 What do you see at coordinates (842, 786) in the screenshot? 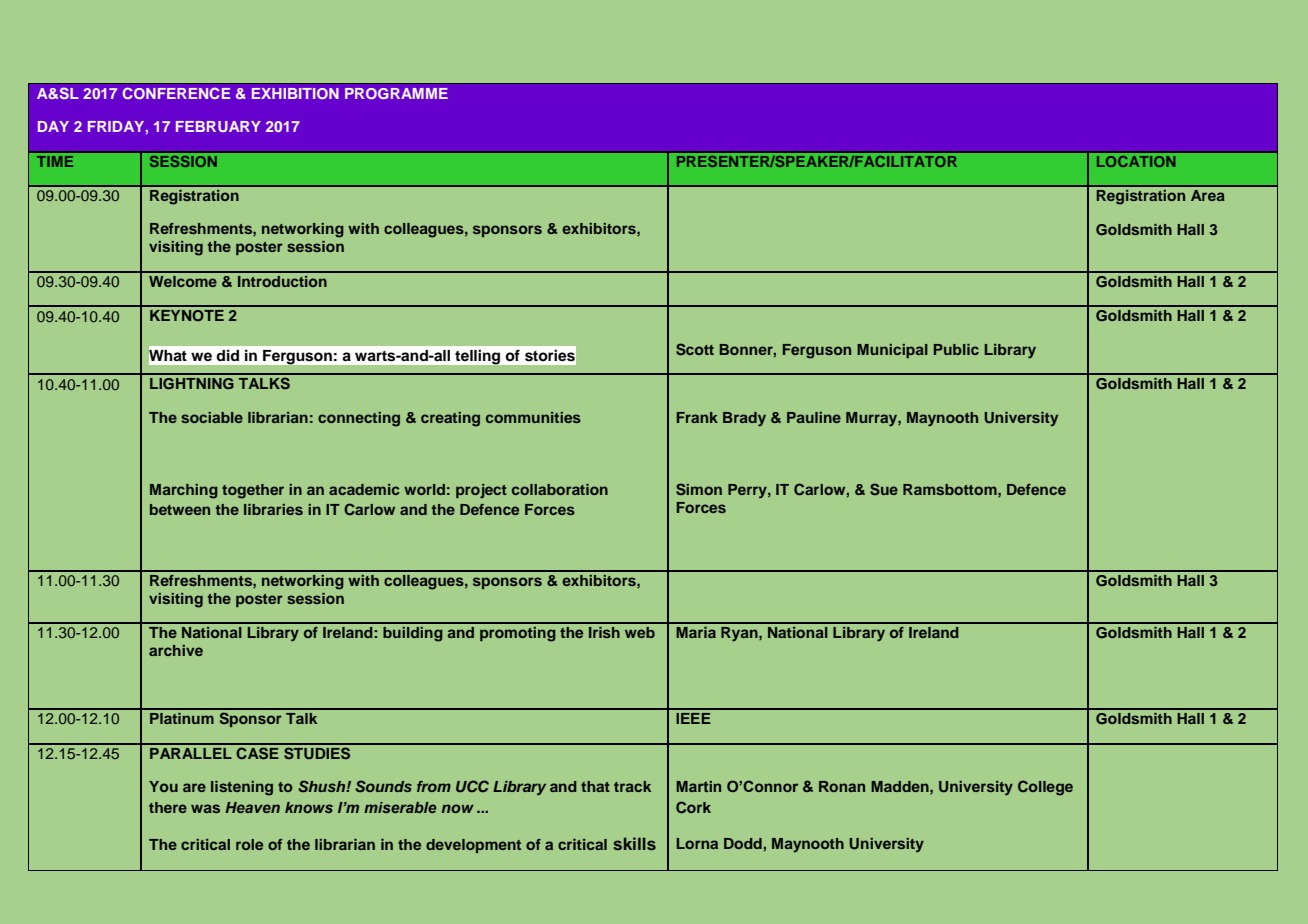
I see `Ronan` at bounding box center [842, 786].
